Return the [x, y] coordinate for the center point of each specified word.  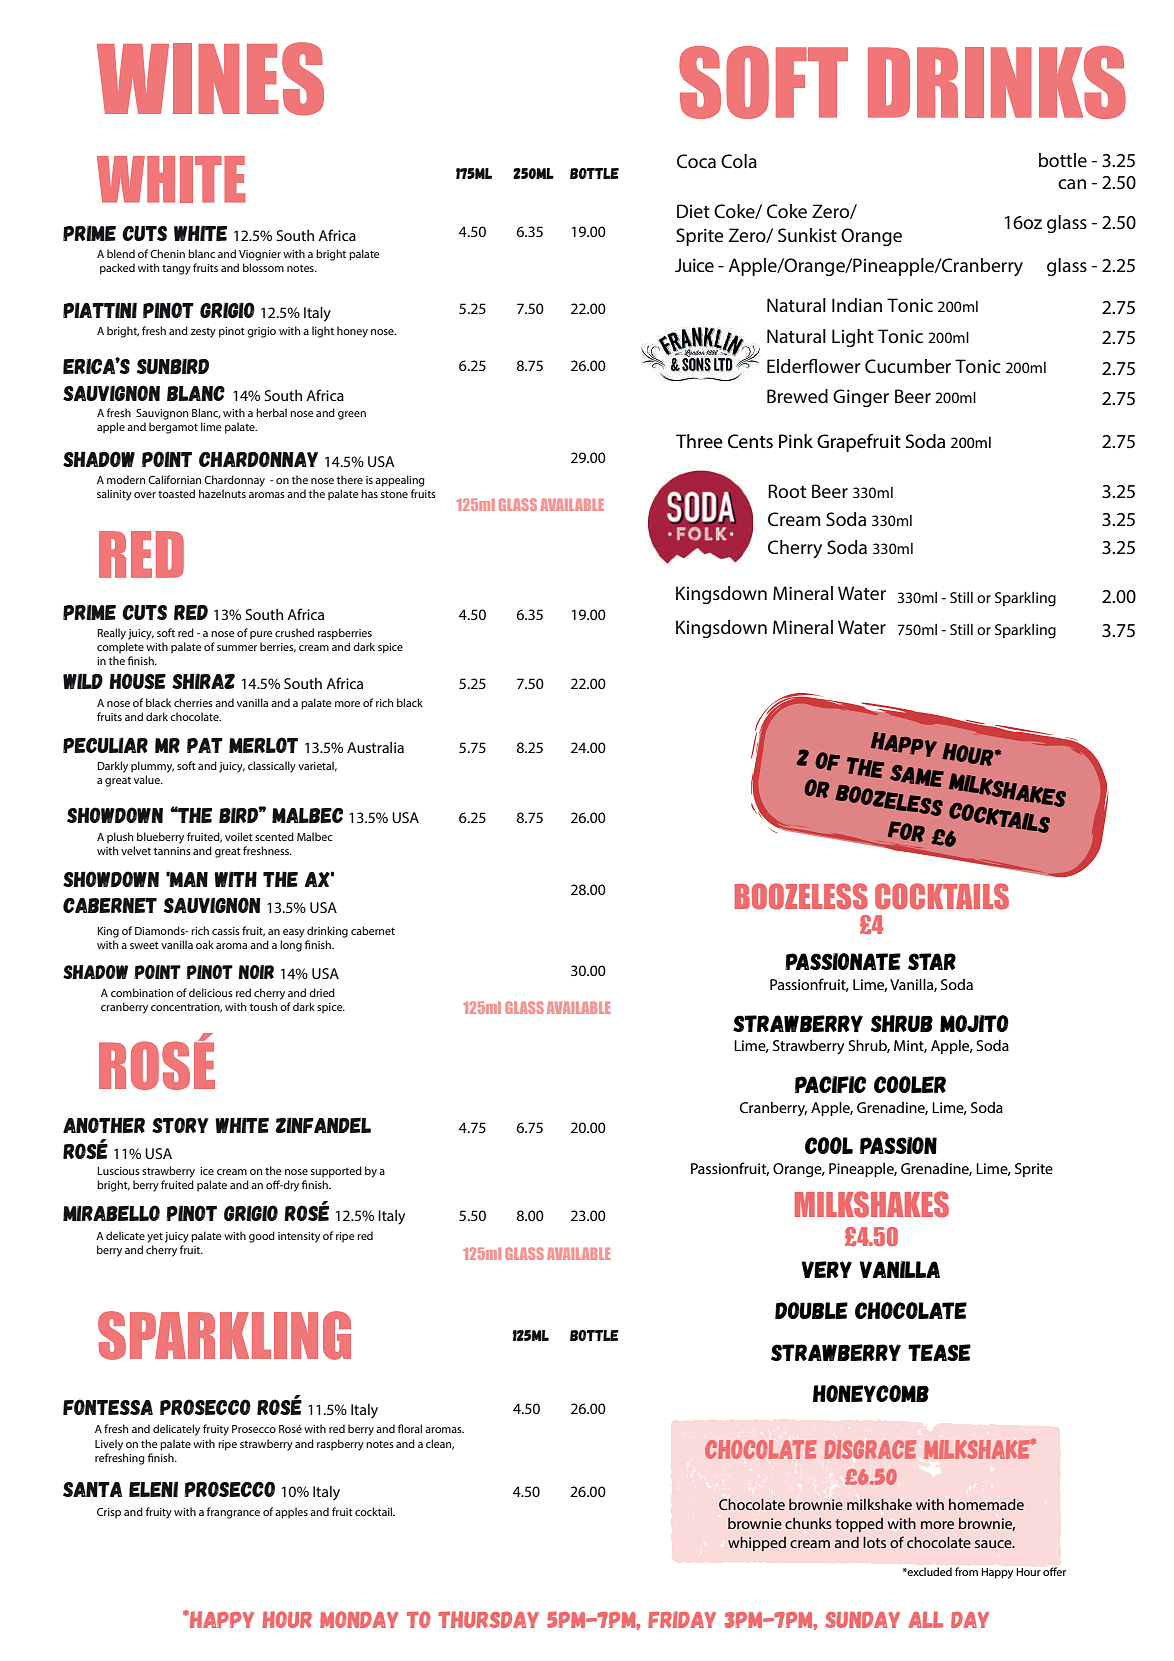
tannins [172, 851]
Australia [375, 747]
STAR [932, 961]
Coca [696, 161]
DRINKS [997, 82]
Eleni [153, 1489]
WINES [210, 79]
